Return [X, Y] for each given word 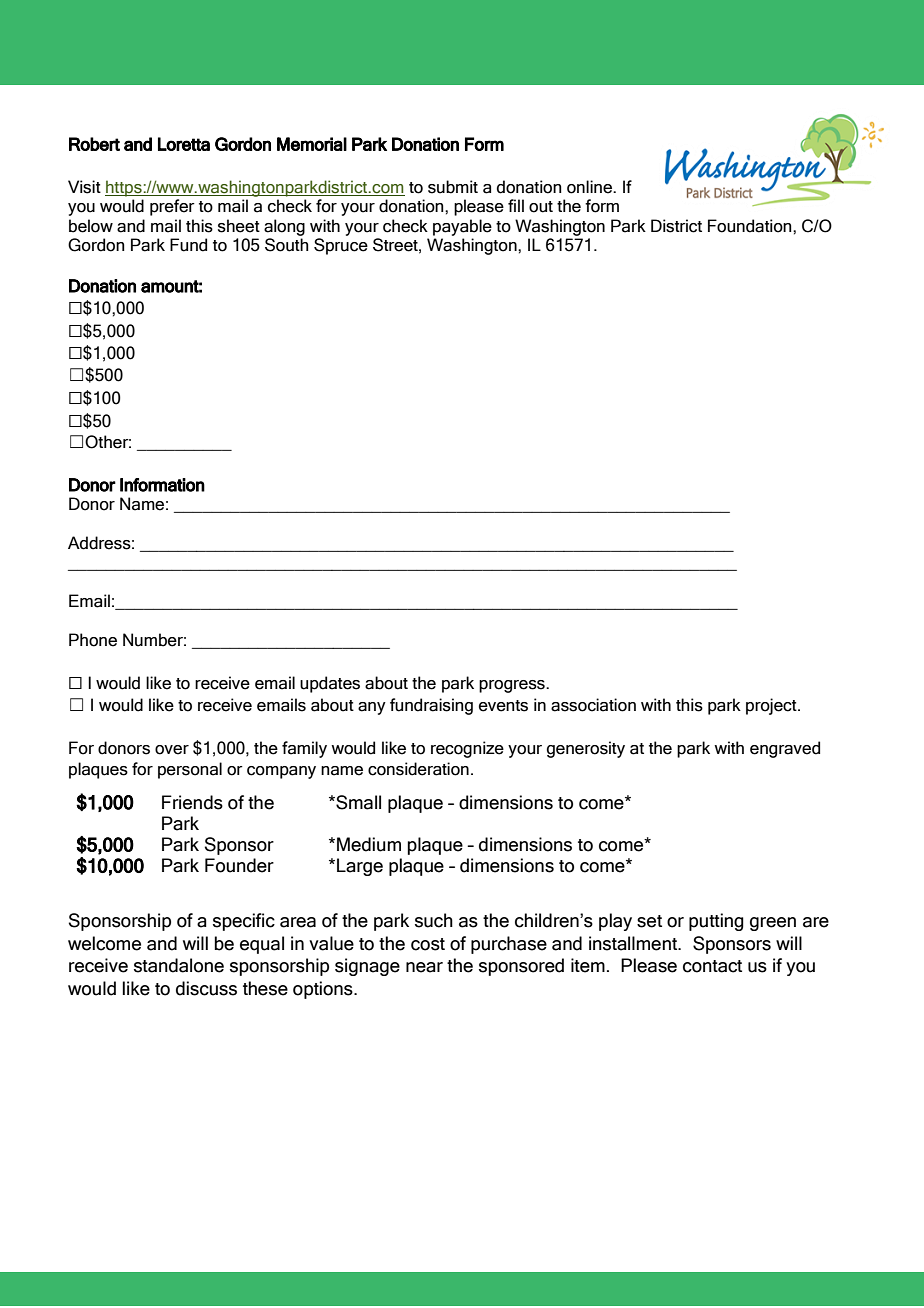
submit [453, 187]
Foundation [751, 226]
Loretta [184, 144]
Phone [93, 640]
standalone [179, 965]
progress [513, 686]
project [772, 706]
